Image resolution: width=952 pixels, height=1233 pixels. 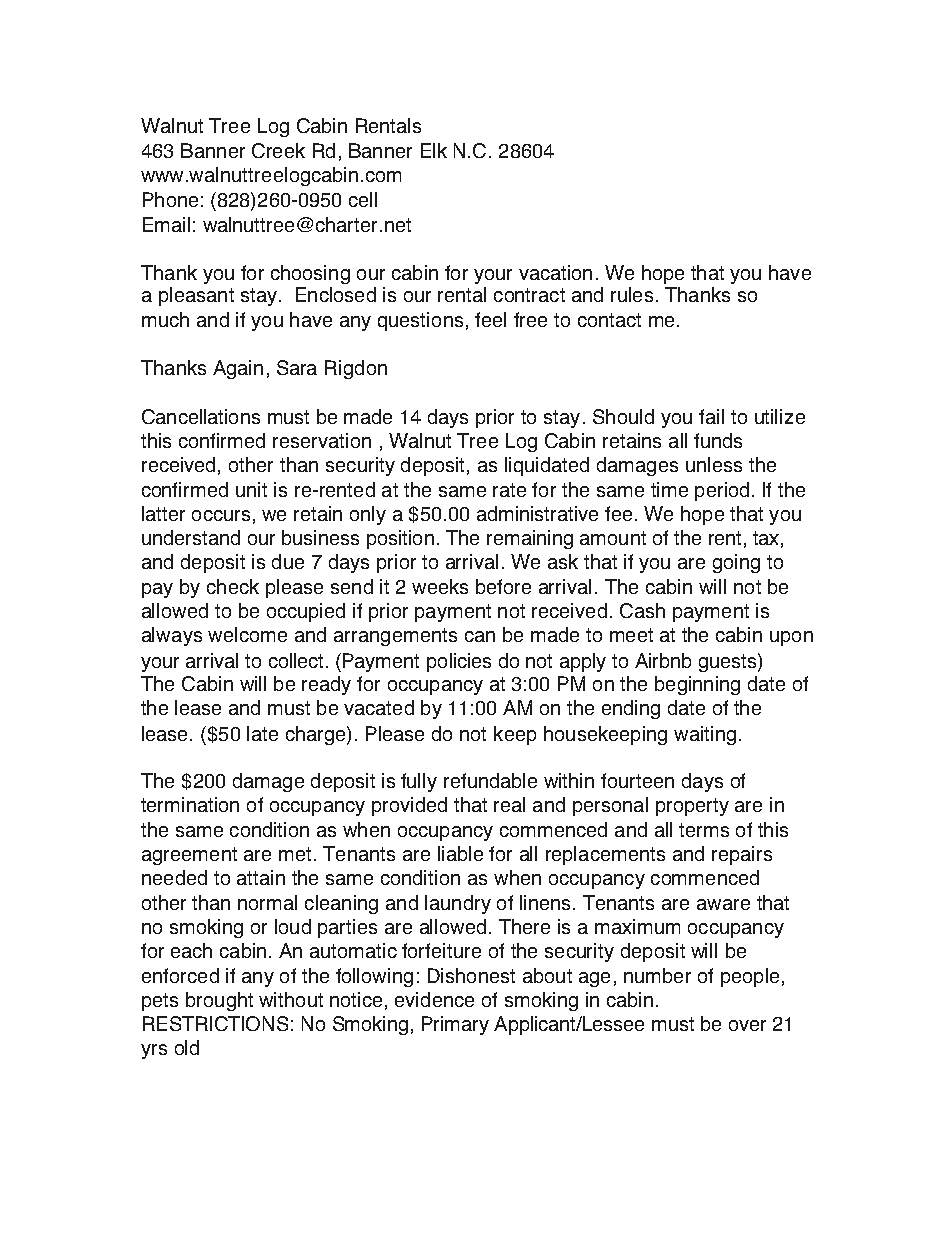 I want to click on over, so click(x=747, y=1025).
